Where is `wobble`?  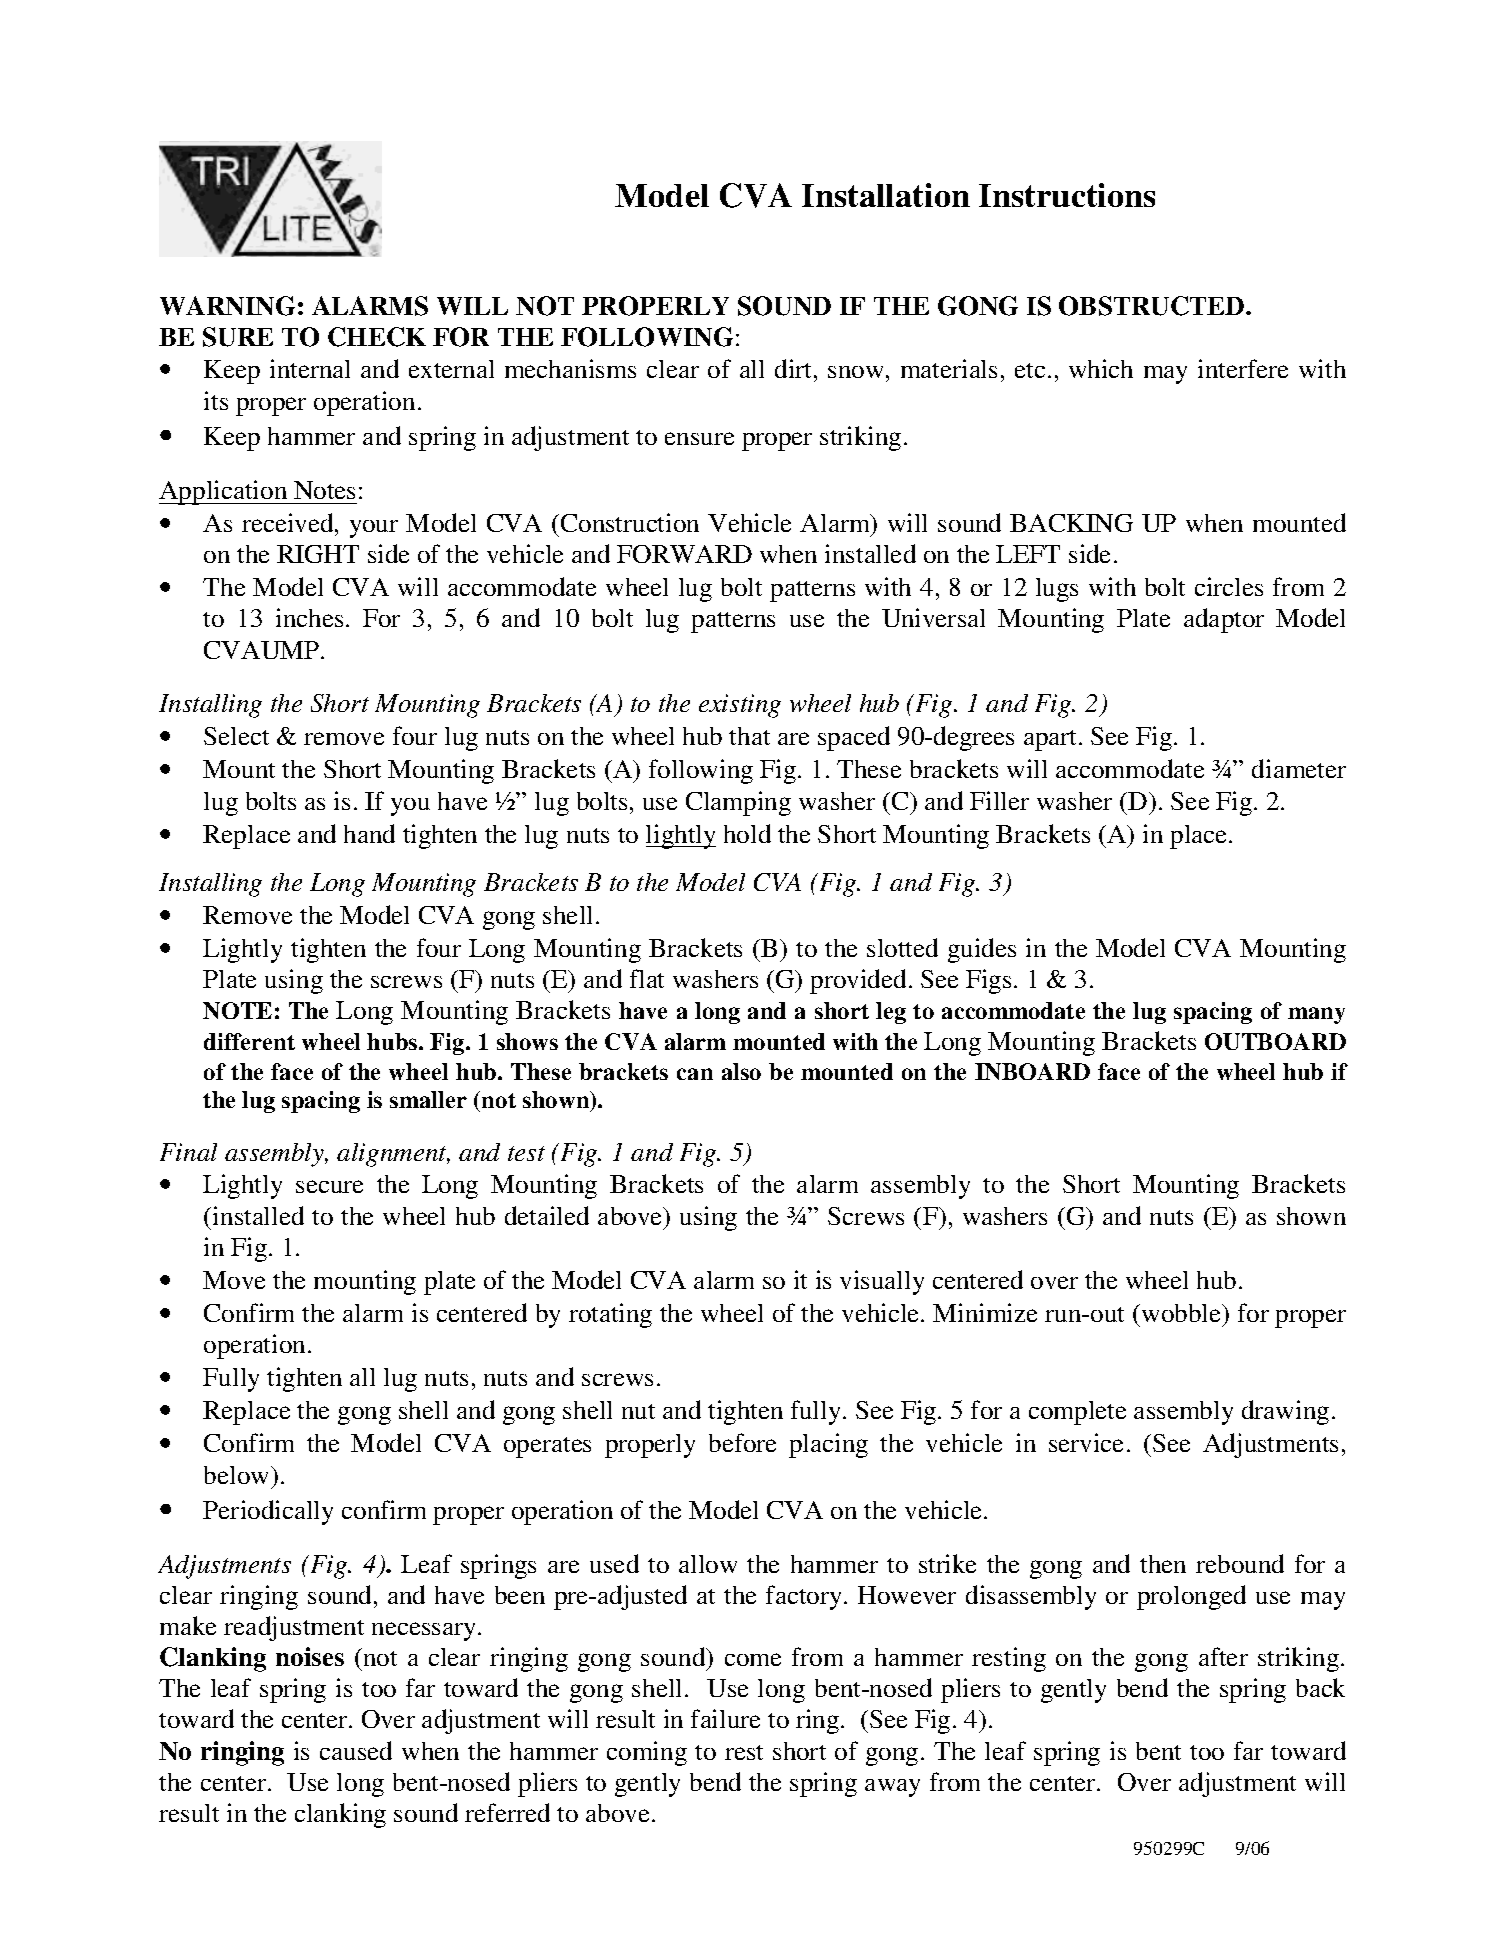
wobble is located at coordinates (1182, 1313).
